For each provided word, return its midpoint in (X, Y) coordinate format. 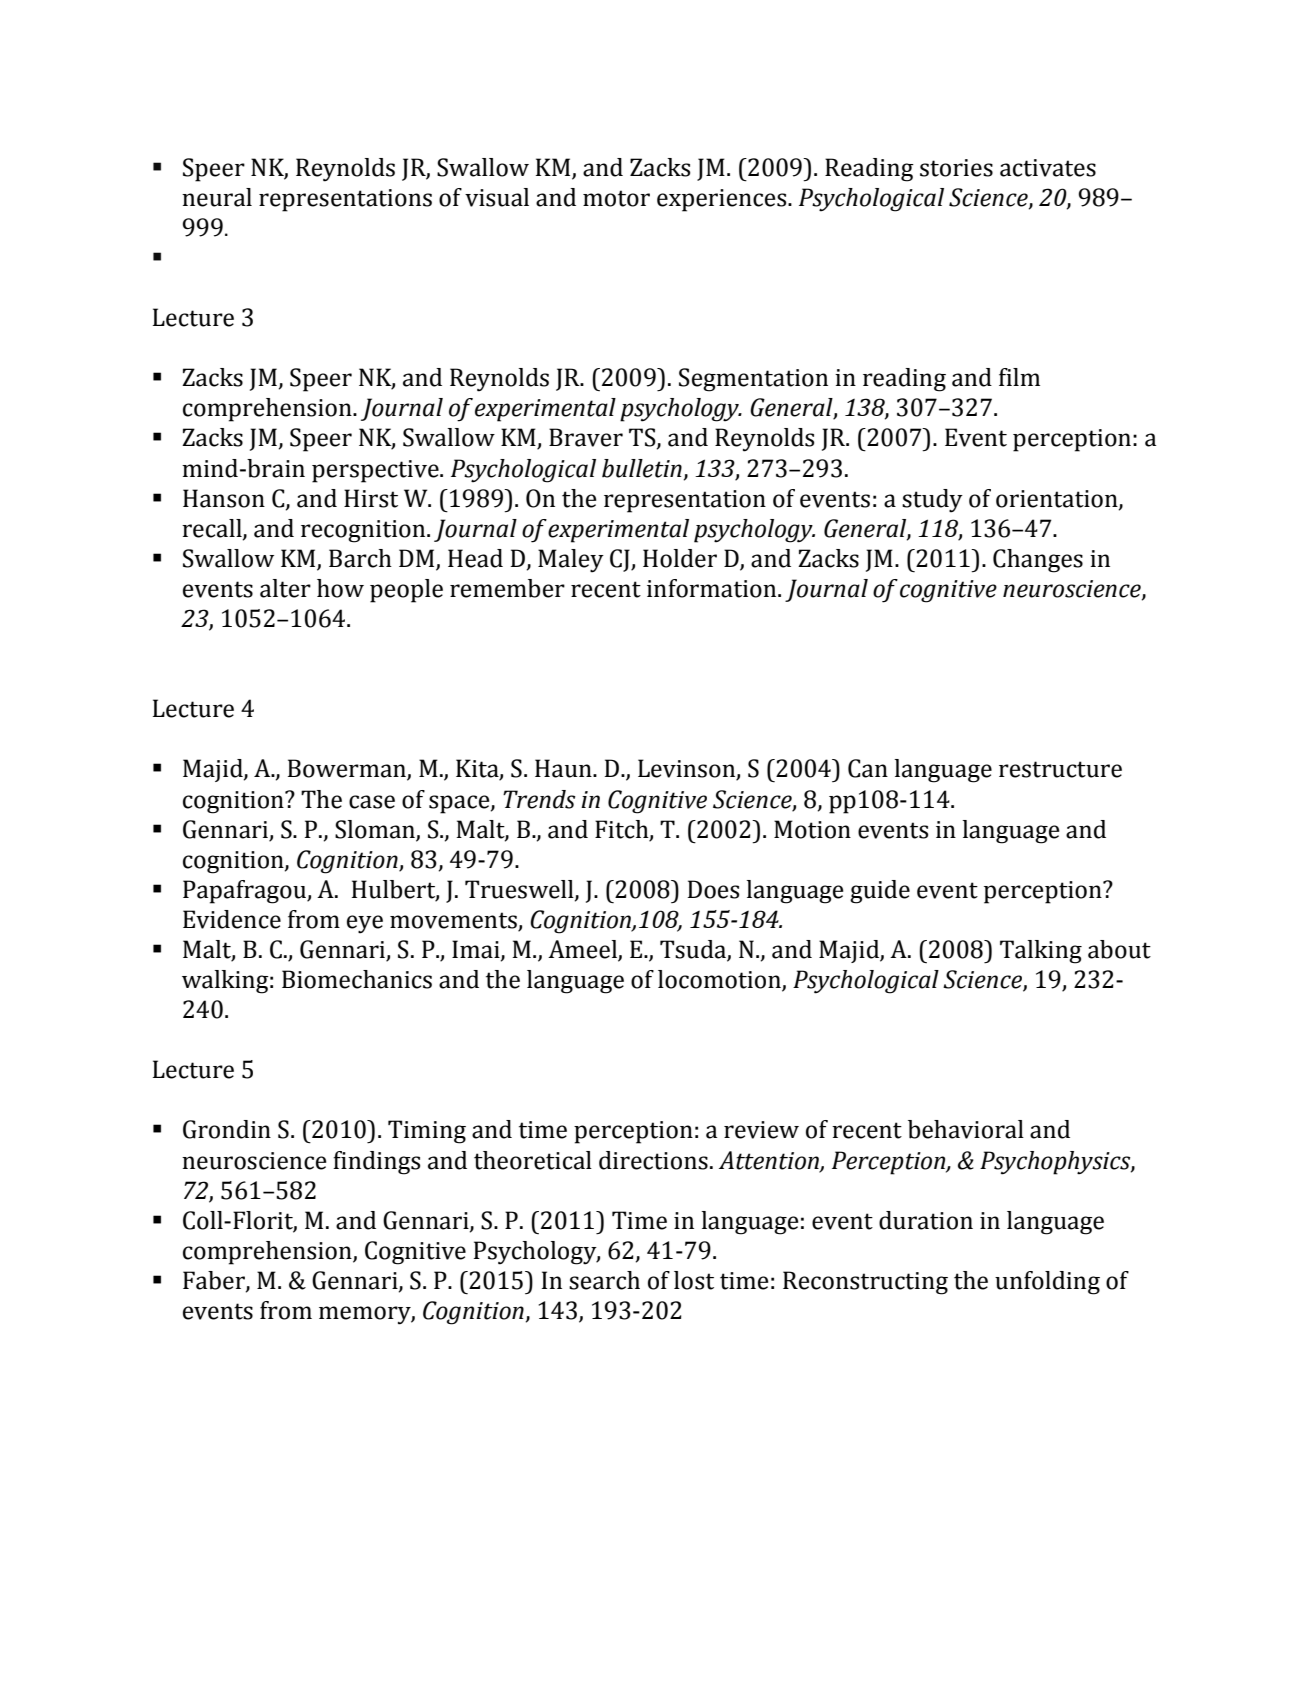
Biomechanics (357, 979)
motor (616, 198)
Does (713, 889)
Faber (215, 1281)
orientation (1058, 499)
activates (1048, 168)
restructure (1060, 769)
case (372, 802)
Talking (1041, 952)
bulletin (642, 468)
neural (217, 197)
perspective (376, 471)
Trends (539, 799)
